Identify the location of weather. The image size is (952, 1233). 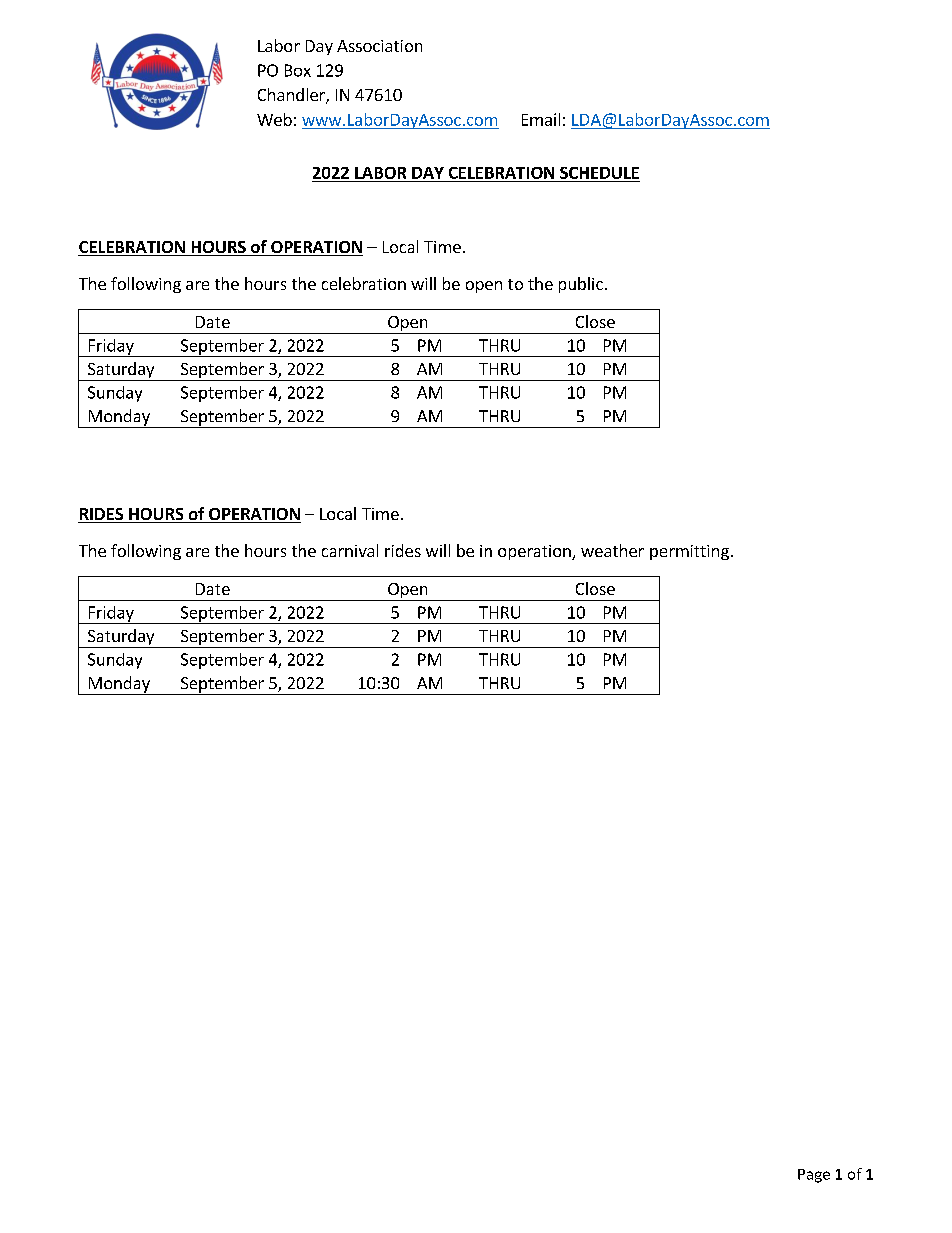
(612, 550).
